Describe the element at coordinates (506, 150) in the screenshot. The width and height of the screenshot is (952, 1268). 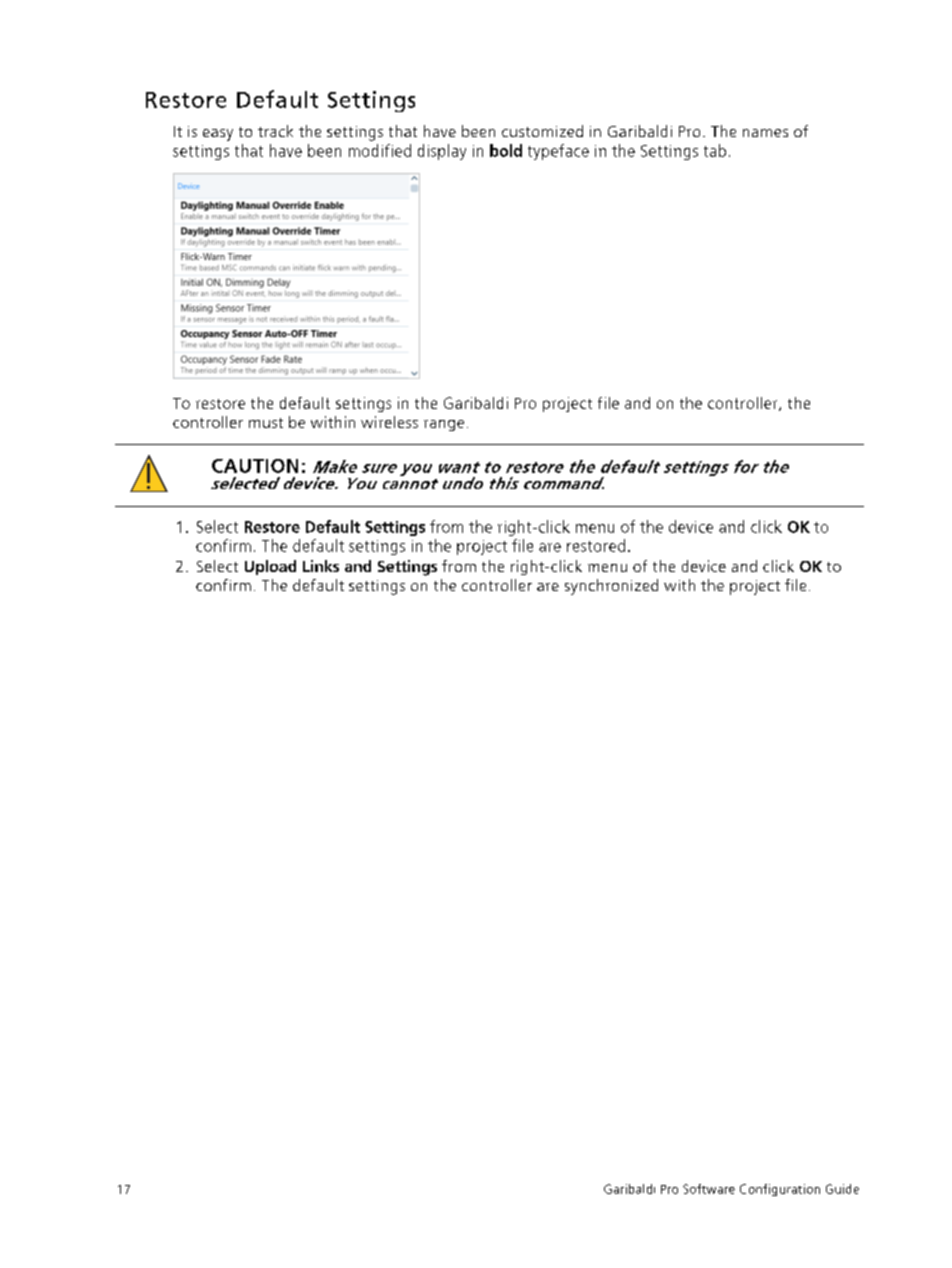
I see `bold` at that location.
